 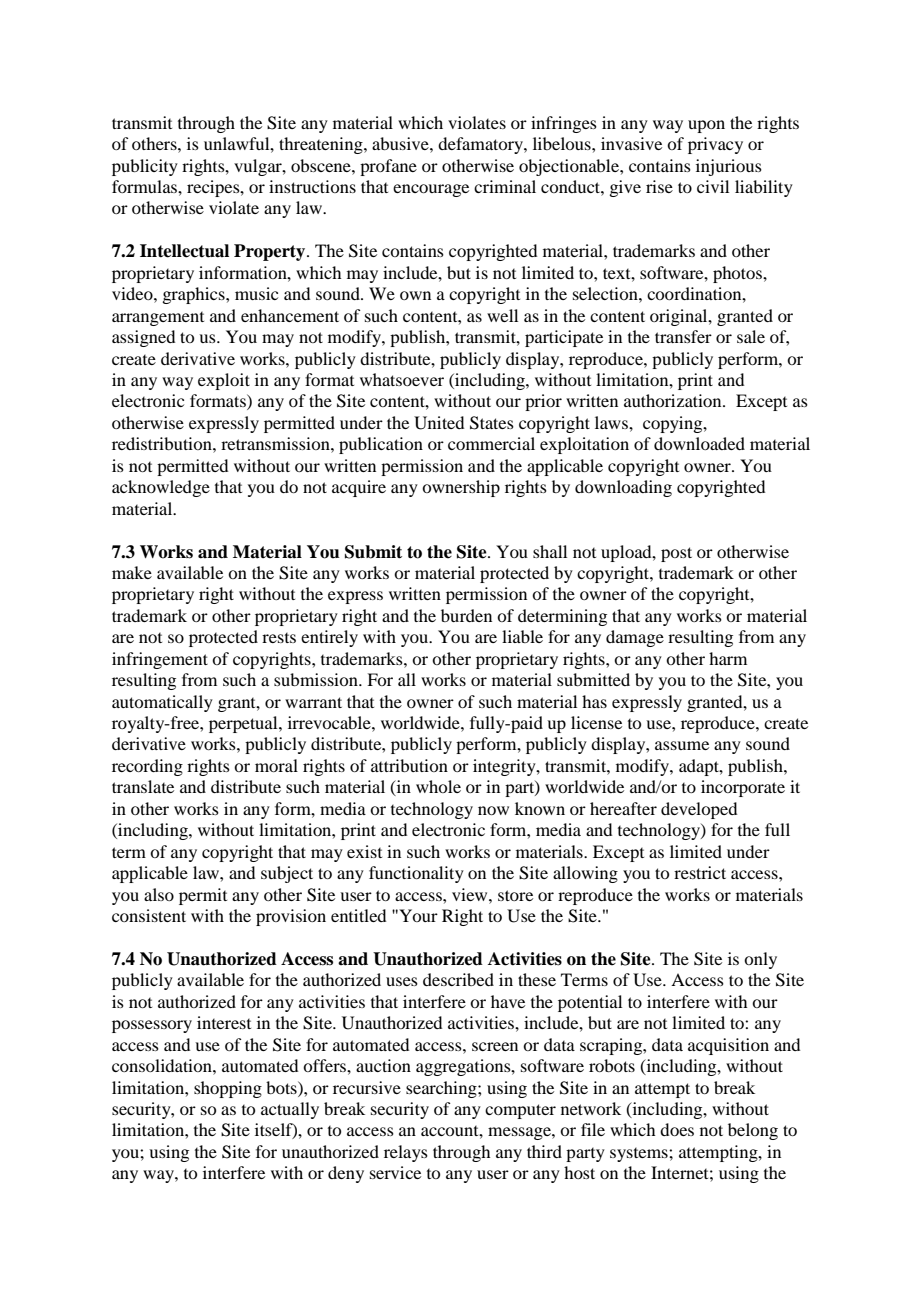 I want to click on whole, so click(x=438, y=786).
